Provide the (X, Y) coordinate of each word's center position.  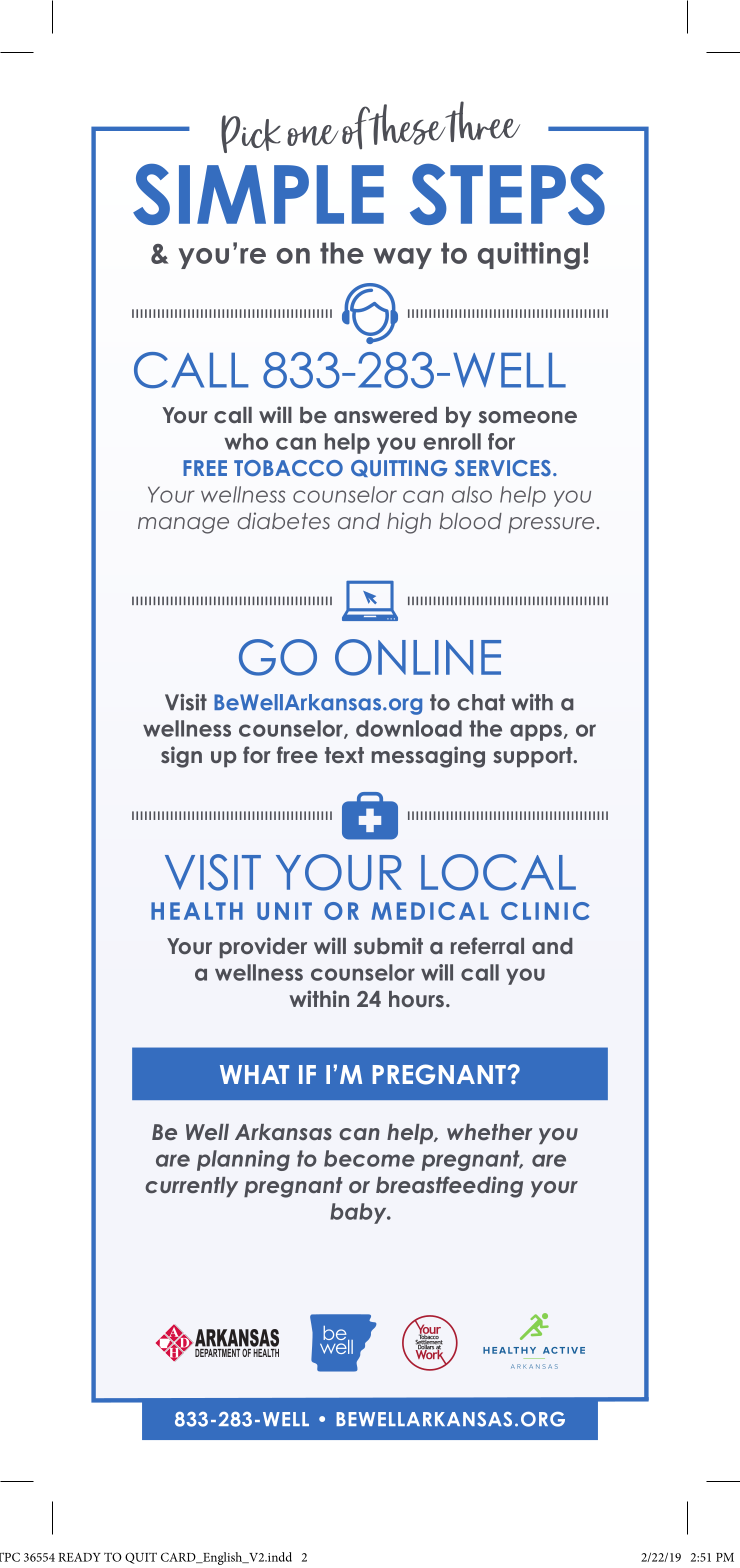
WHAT (254, 1074)
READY (79, 1557)
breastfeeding (449, 1187)
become (369, 1158)
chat (481, 702)
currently (191, 1187)
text (344, 755)
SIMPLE (258, 194)
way (402, 258)
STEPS (507, 194)
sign (181, 757)
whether (490, 1132)
